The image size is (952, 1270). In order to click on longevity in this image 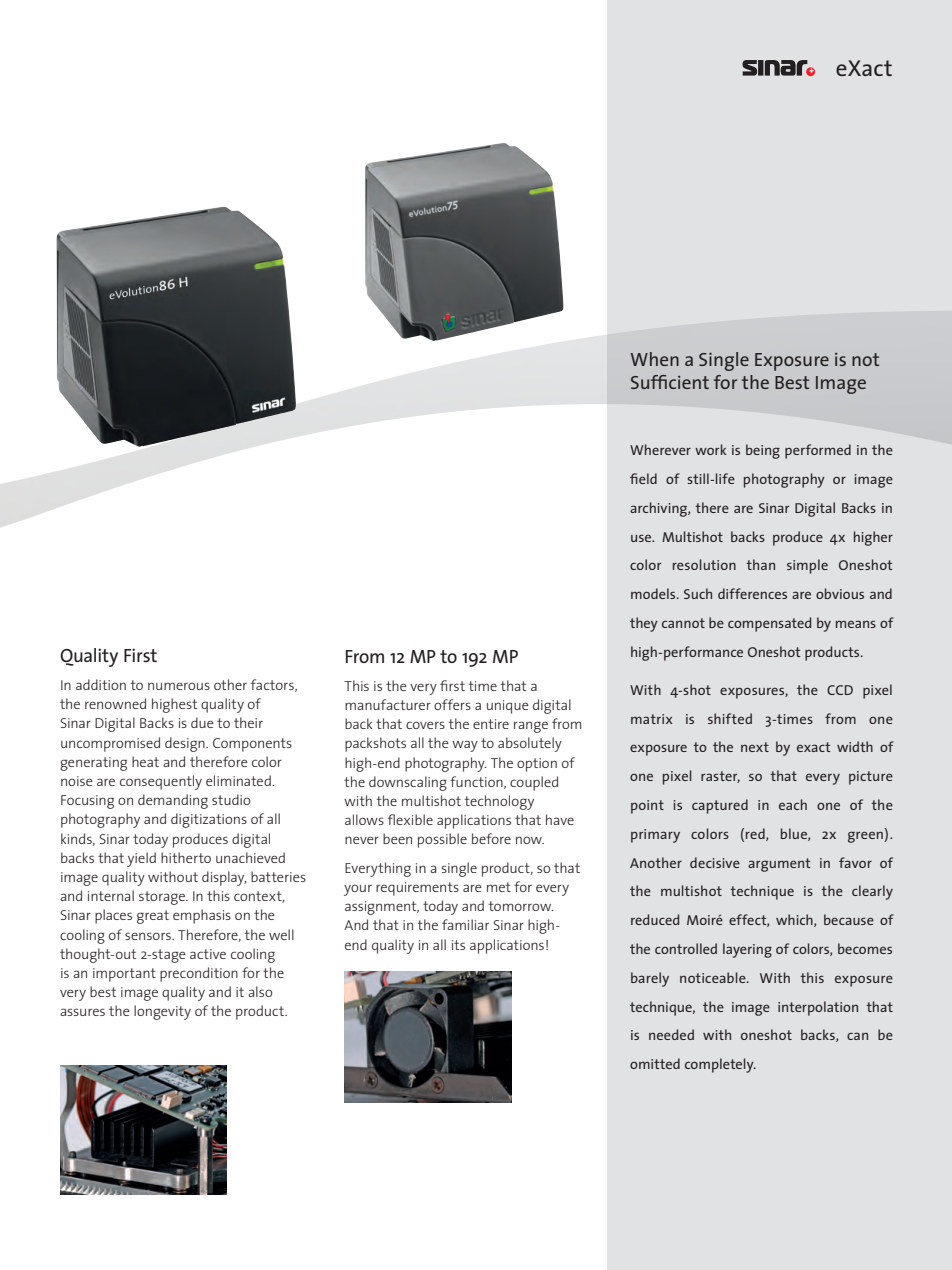, I will do `click(162, 1012)`.
